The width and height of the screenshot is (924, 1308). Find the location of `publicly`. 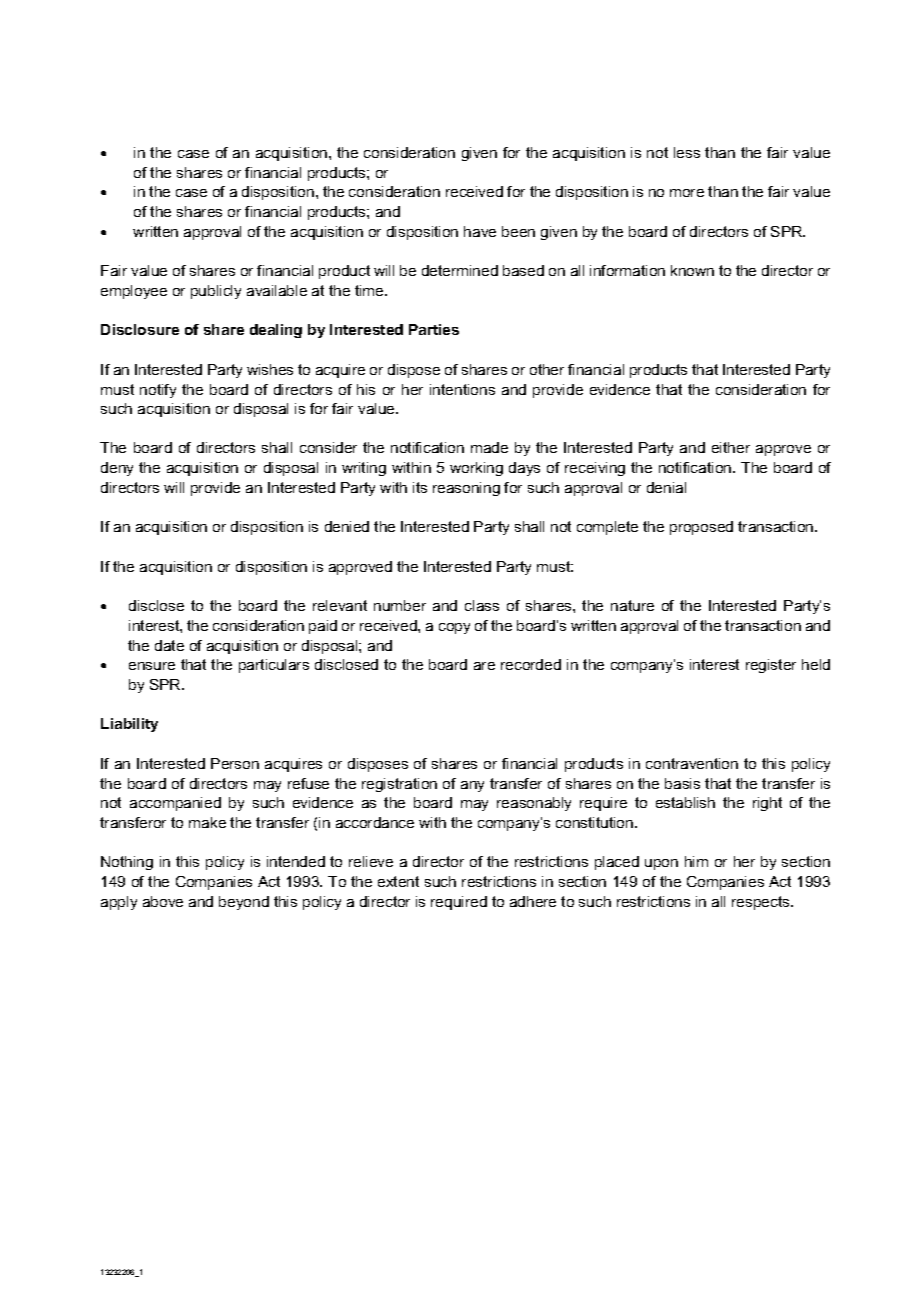

publicly is located at coordinates (216, 292).
